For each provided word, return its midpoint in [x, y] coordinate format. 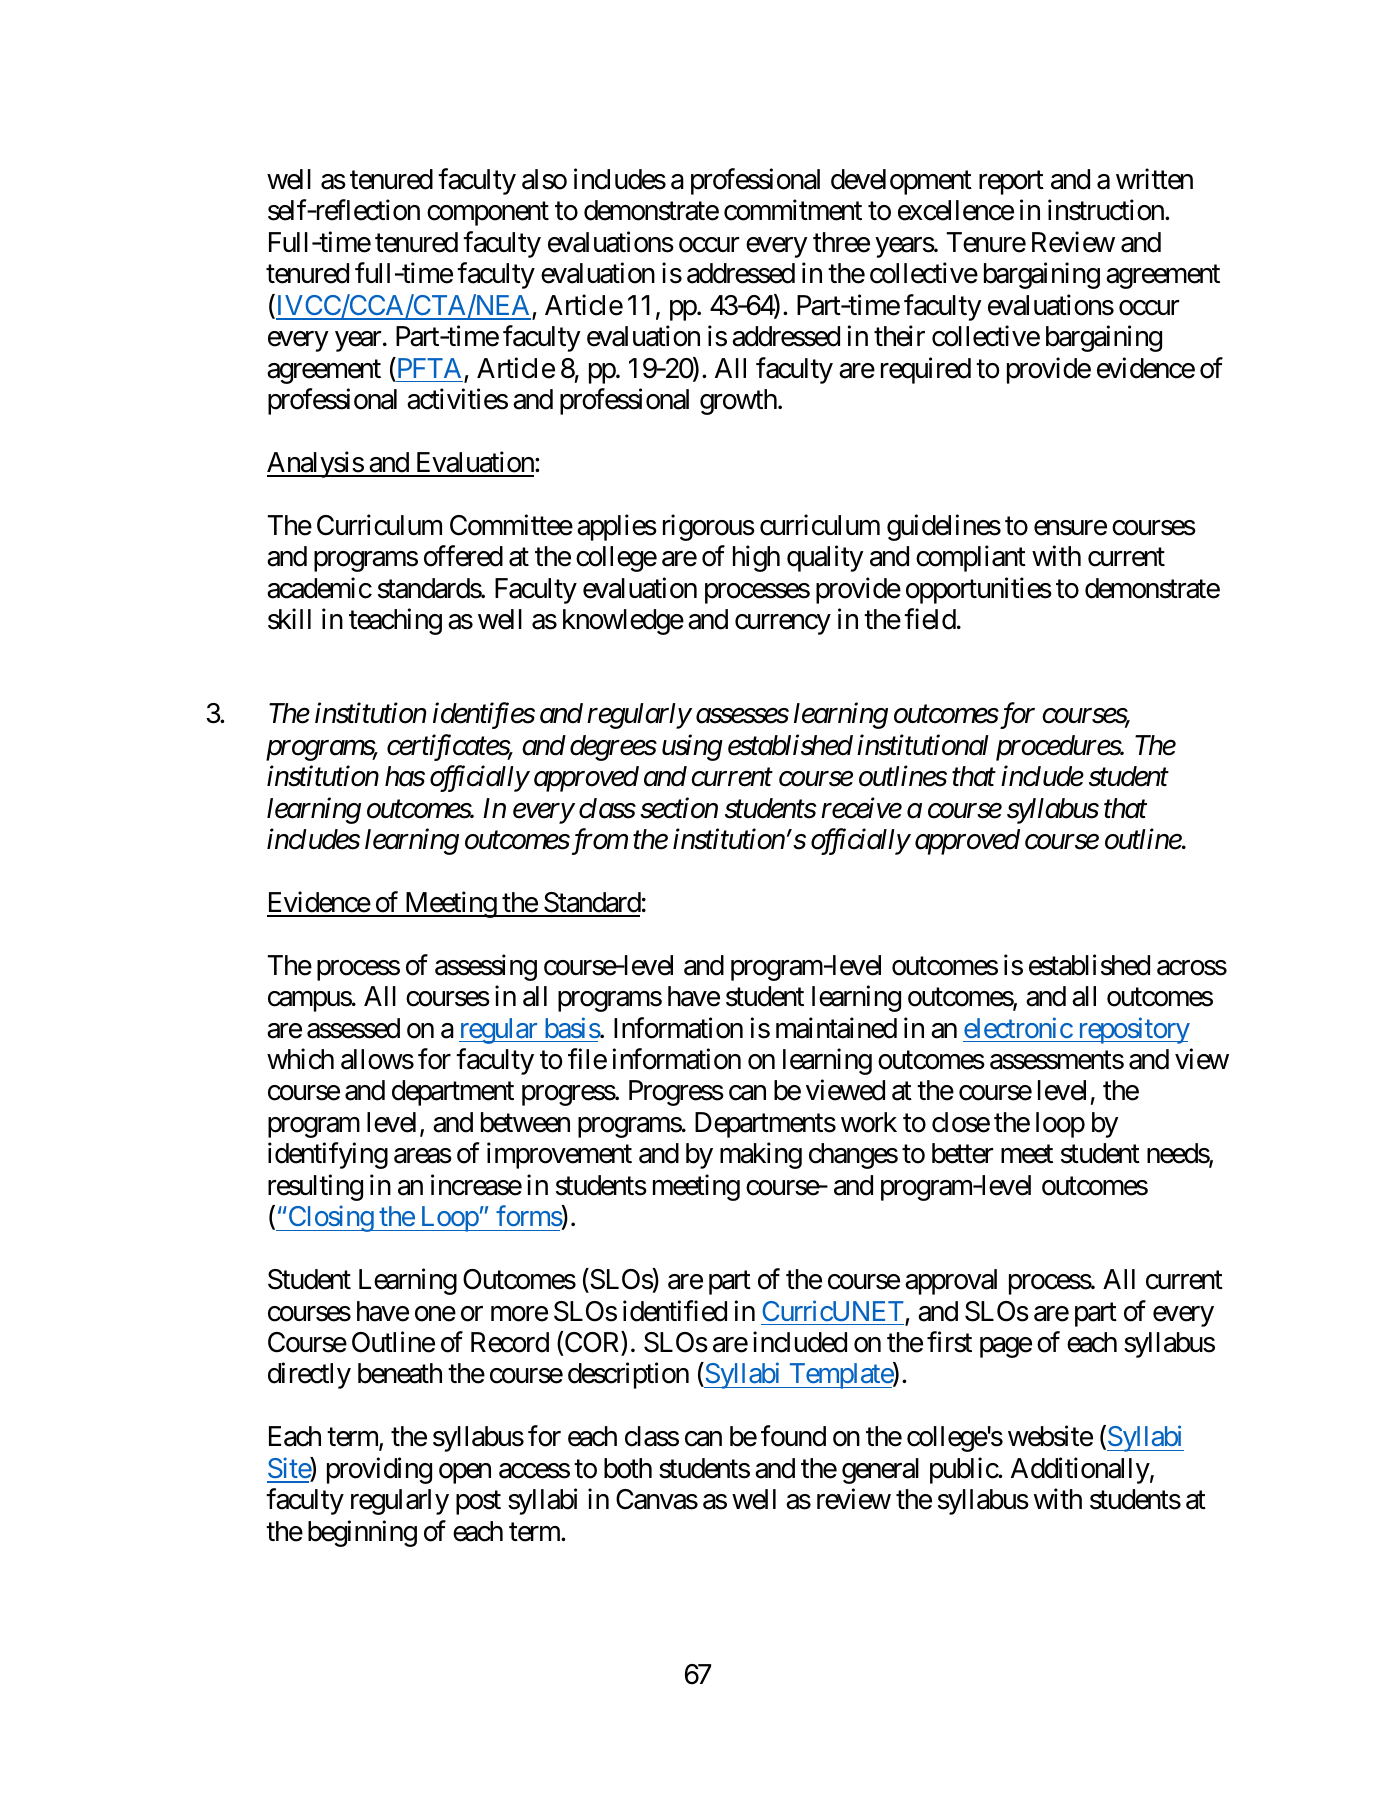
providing [379, 1470]
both [628, 1468]
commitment [793, 210]
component [488, 214]
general [880, 1471]
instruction [1107, 210]
